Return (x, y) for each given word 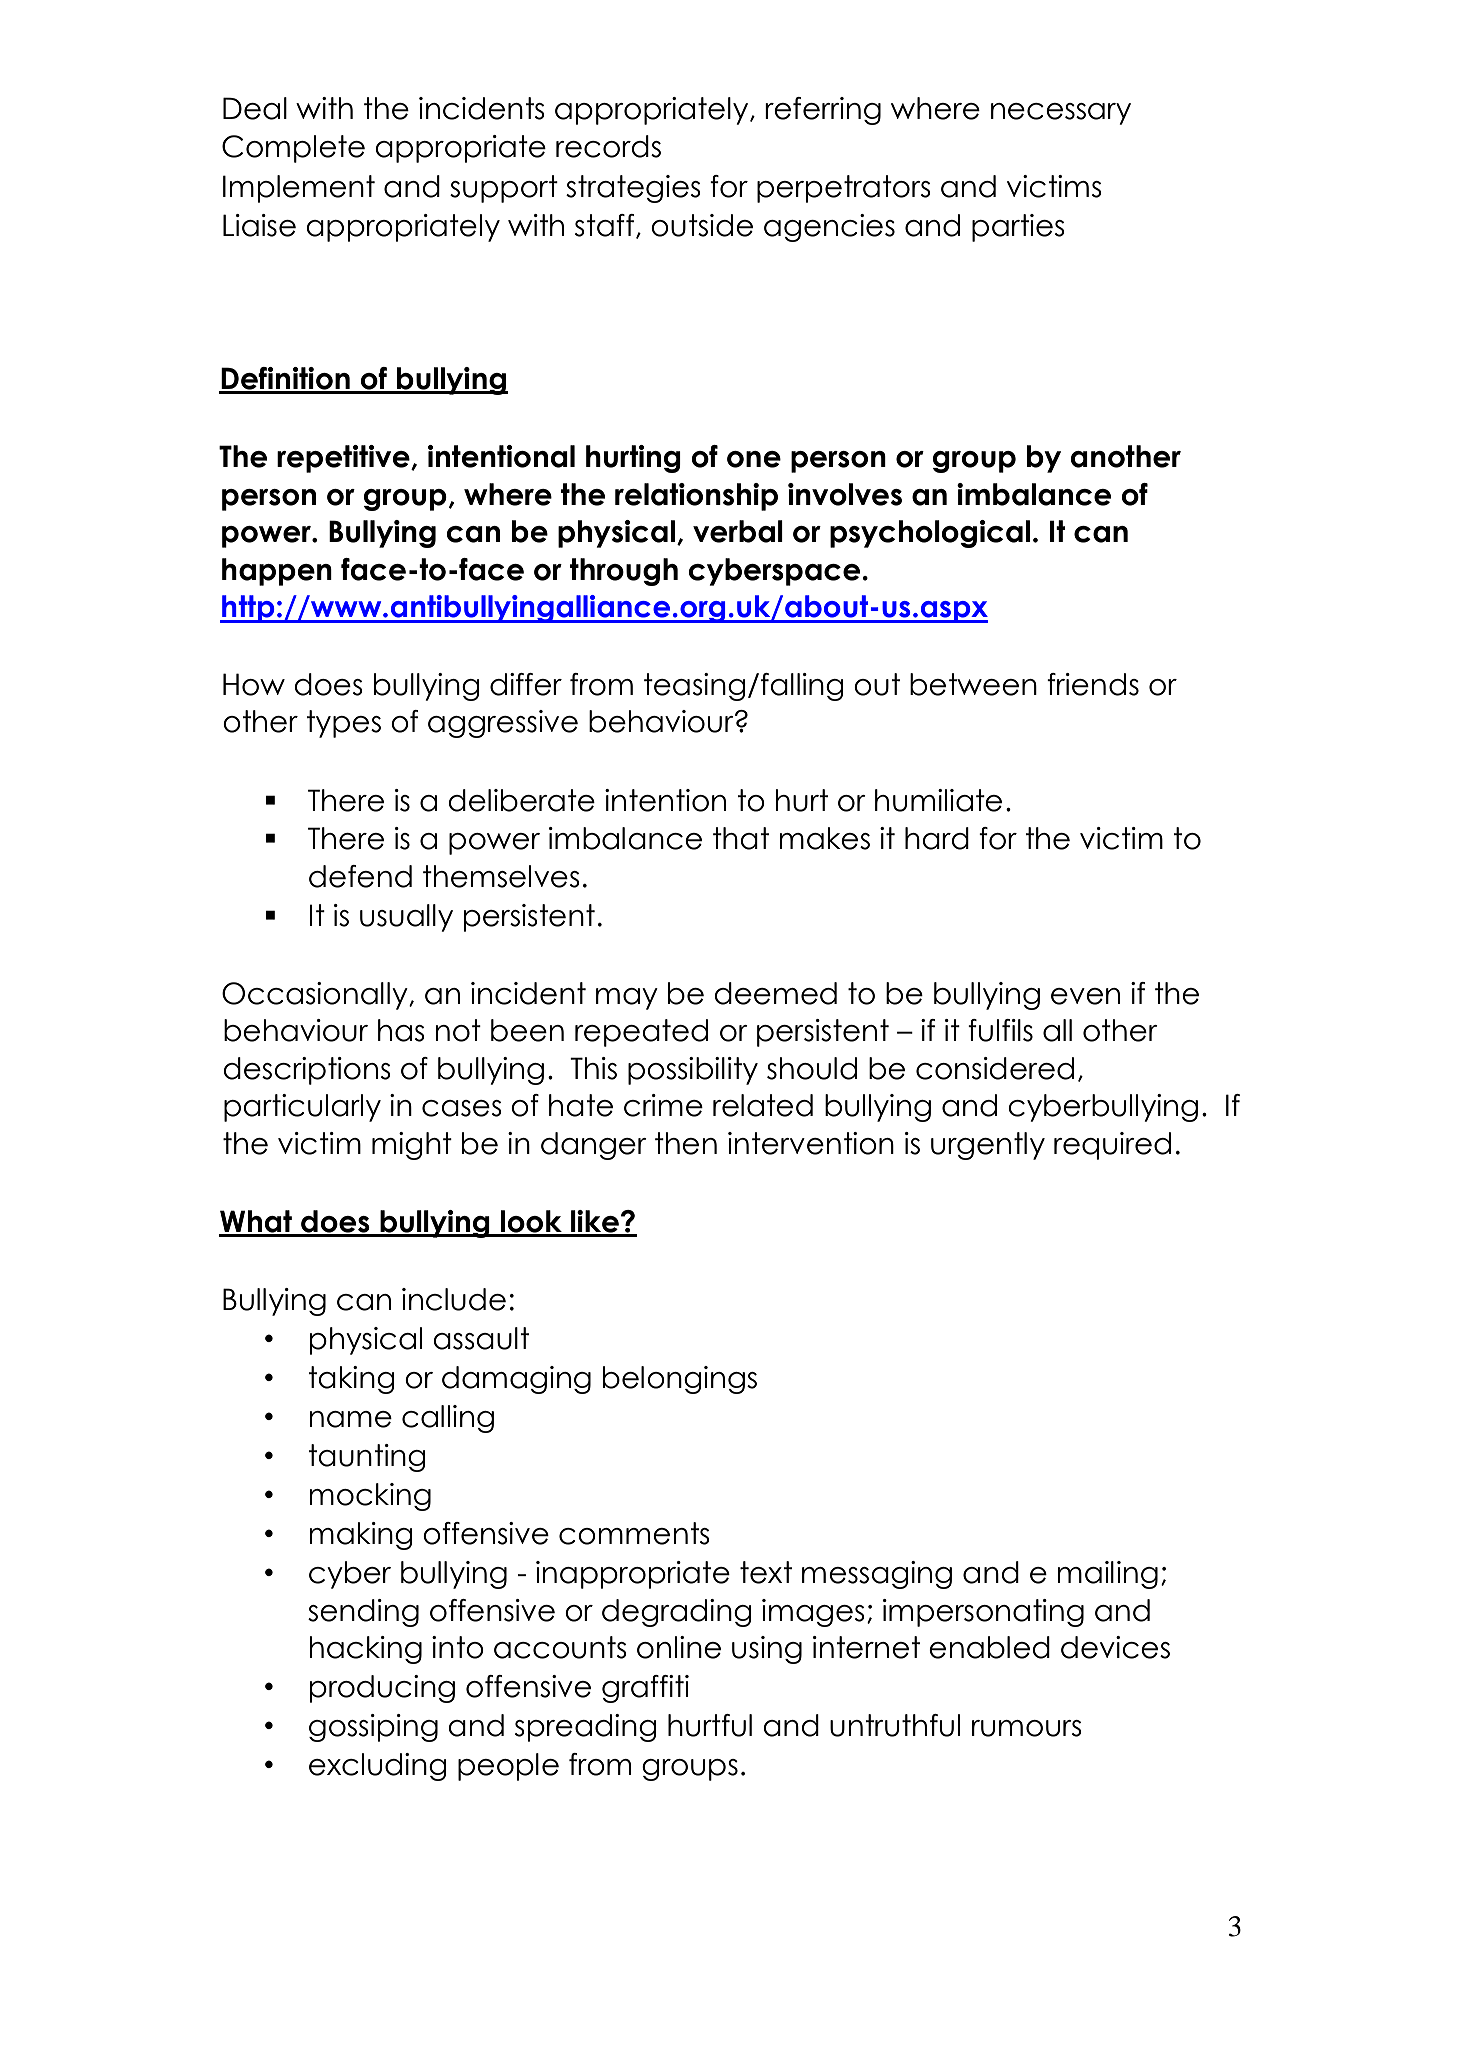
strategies (633, 189)
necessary (1061, 114)
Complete (293, 149)
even (1085, 996)
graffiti (645, 1689)
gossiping (373, 1728)
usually (406, 918)
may (627, 999)
